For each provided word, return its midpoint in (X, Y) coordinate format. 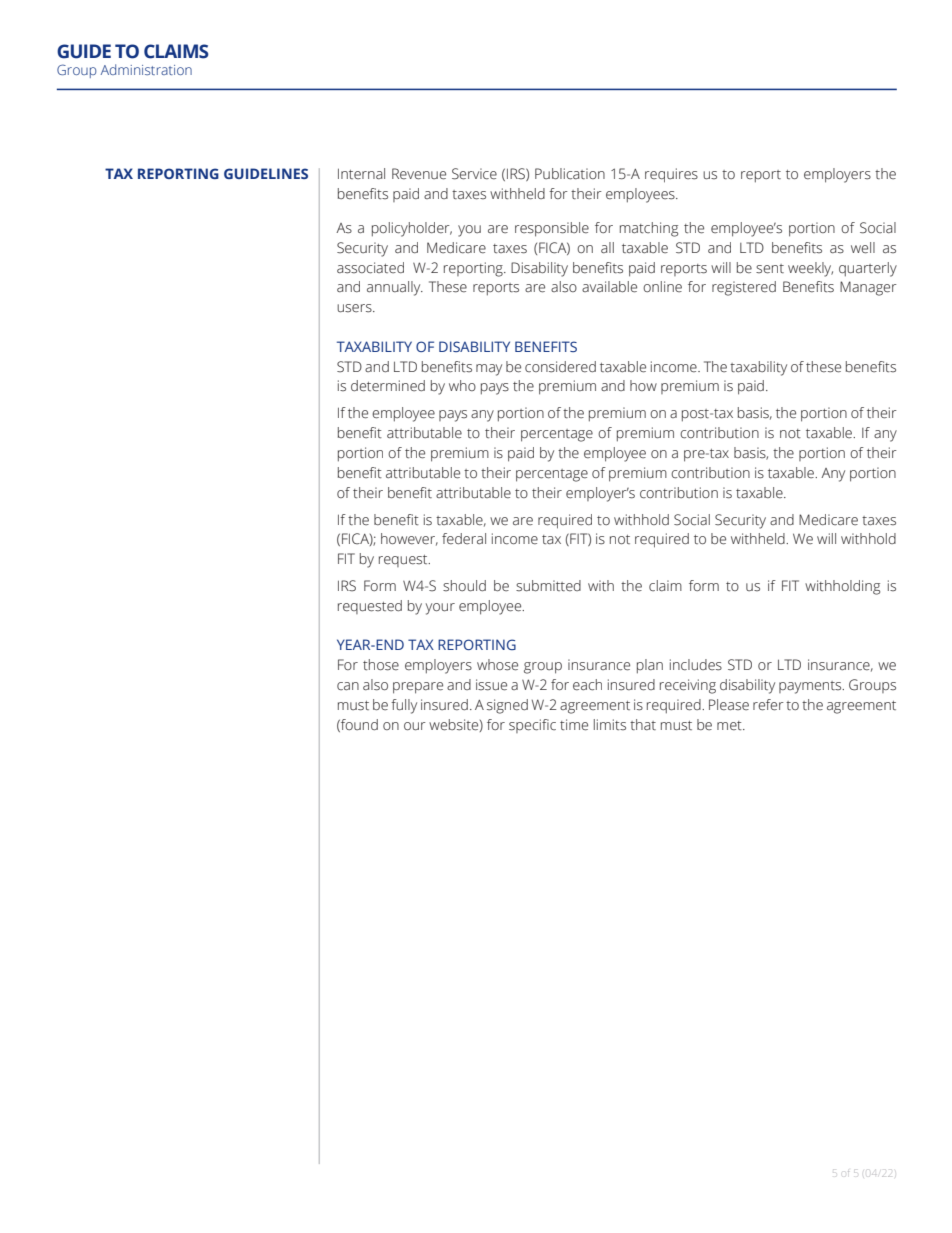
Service (474, 174)
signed (507, 706)
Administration (146, 69)
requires (671, 175)
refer (768, 705)
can (348, 686)
